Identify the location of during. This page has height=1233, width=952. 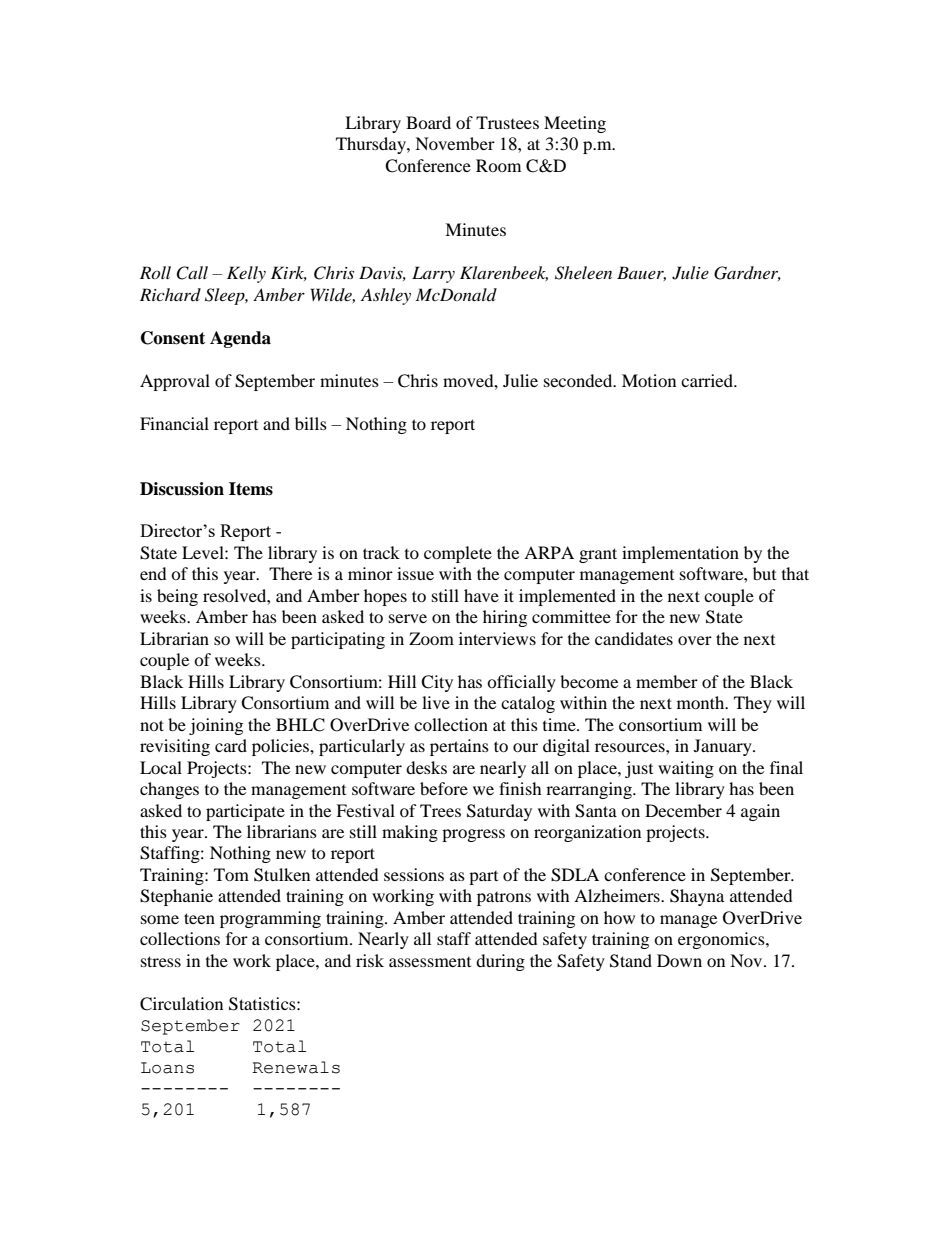
(500, 962).
